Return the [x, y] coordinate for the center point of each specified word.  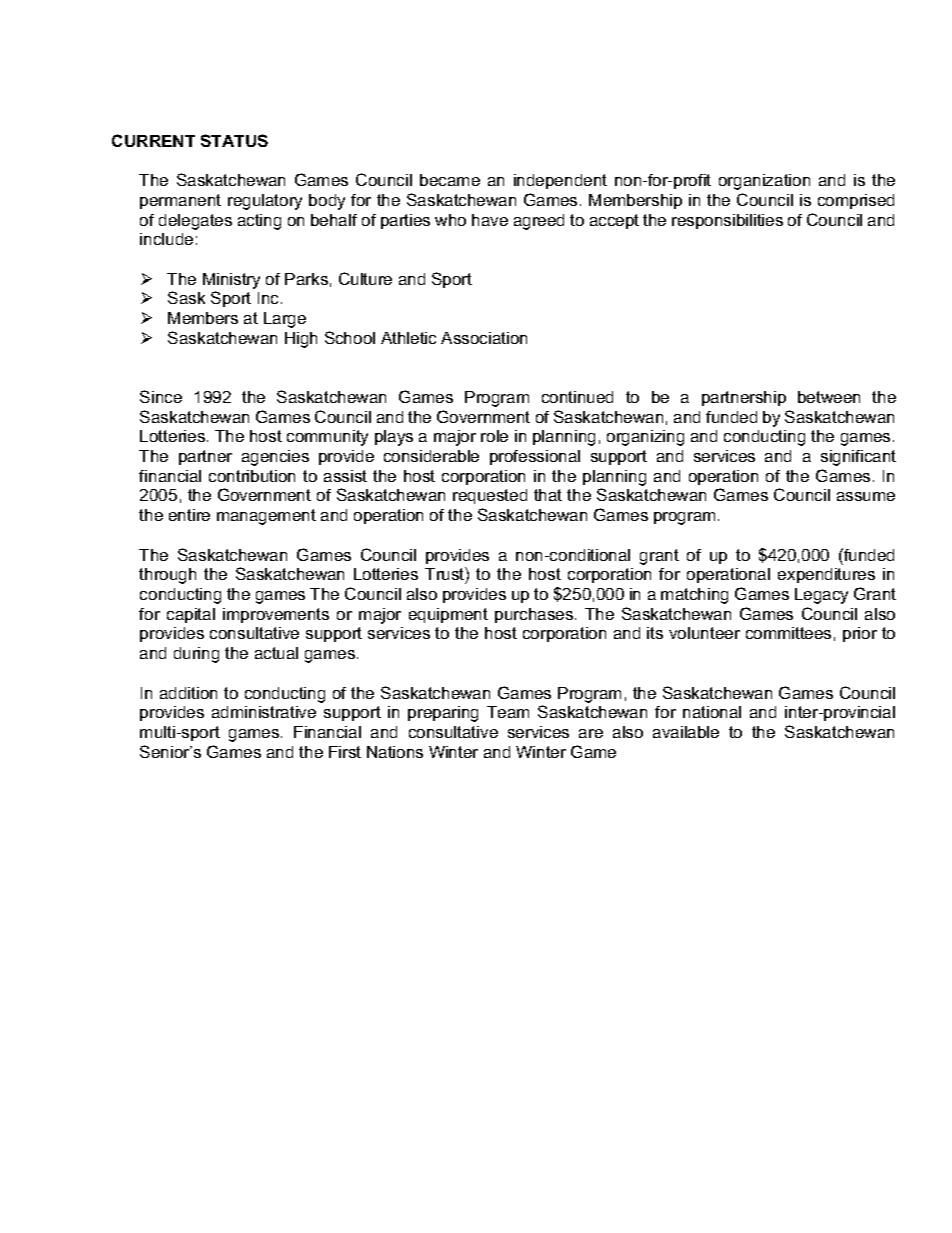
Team [508, 712]
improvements [276, 615]
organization [764, 182]
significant [858, 458]
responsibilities [727, 221]
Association [484, 338]
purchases [535, 615]
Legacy [821, 596]
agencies [275, 458]
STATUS [234, 140]
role [494, 436]
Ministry [231, 282]
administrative [264, 712]
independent [560, 181]
